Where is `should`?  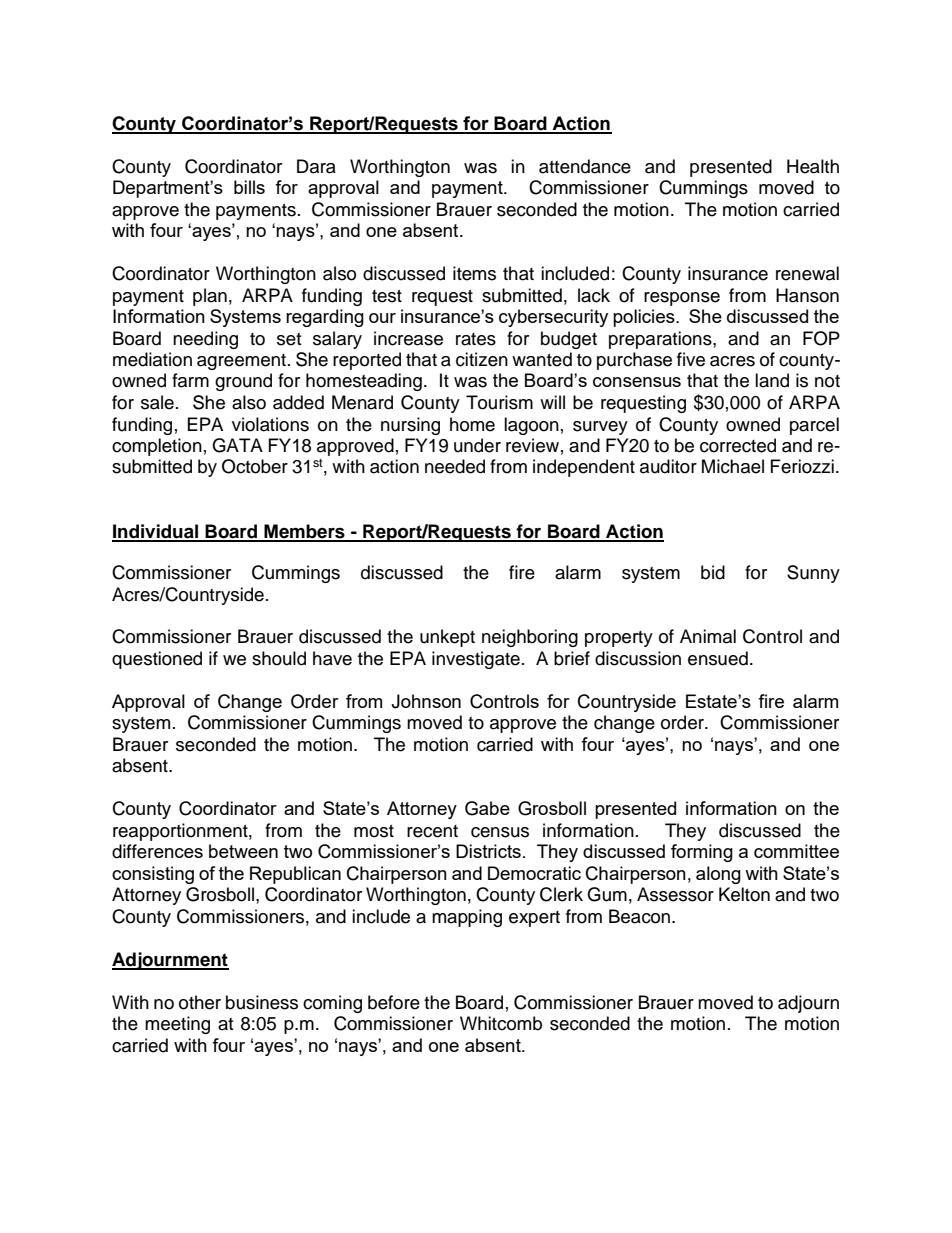
should is located at coordinates (279, 658).
